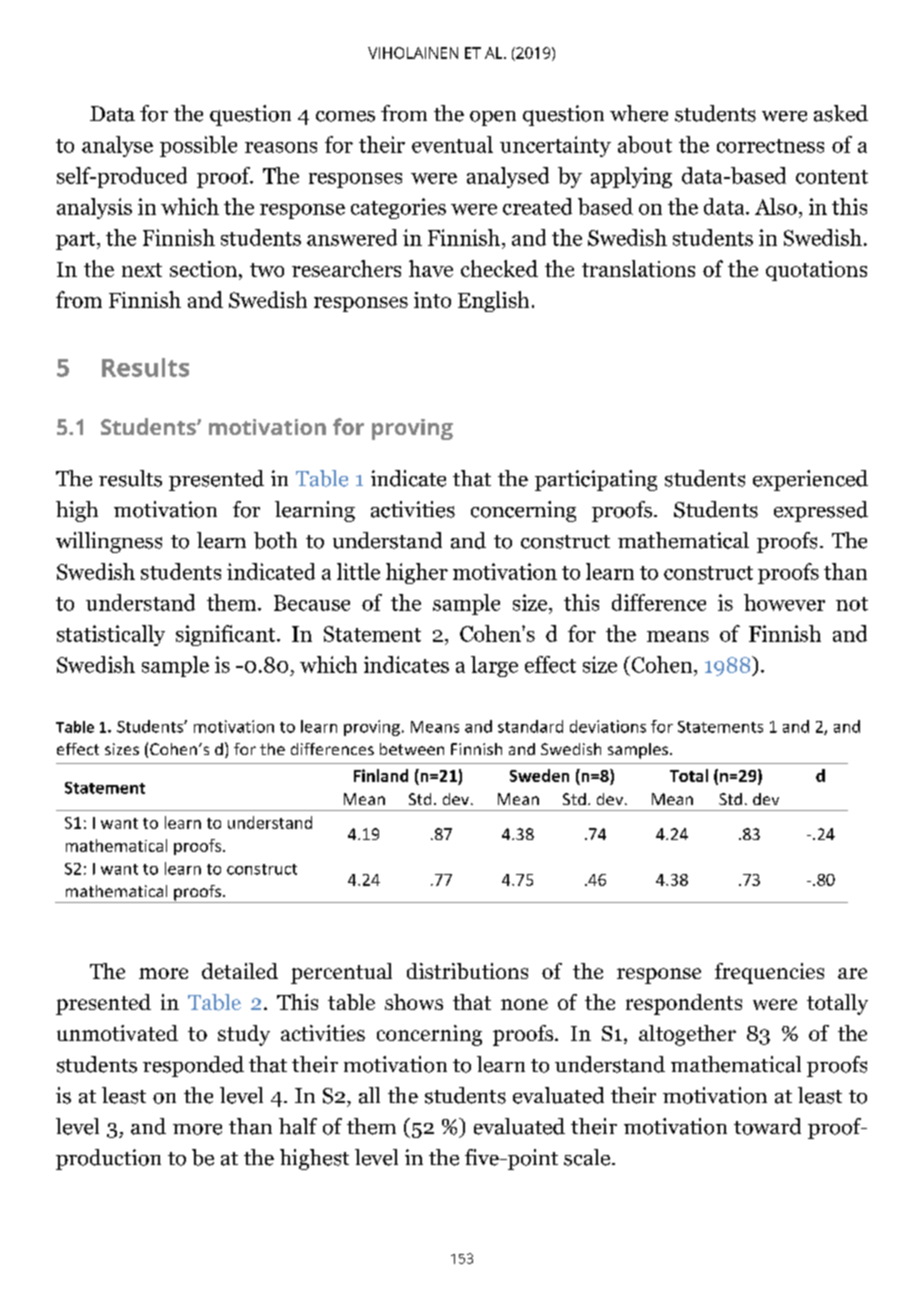 The height and width of the screenshot is (1308, 924). What do you see at coordinates (193, 1066) in the screenshot?
I see `responded` at bounding box center [193, 1066].
